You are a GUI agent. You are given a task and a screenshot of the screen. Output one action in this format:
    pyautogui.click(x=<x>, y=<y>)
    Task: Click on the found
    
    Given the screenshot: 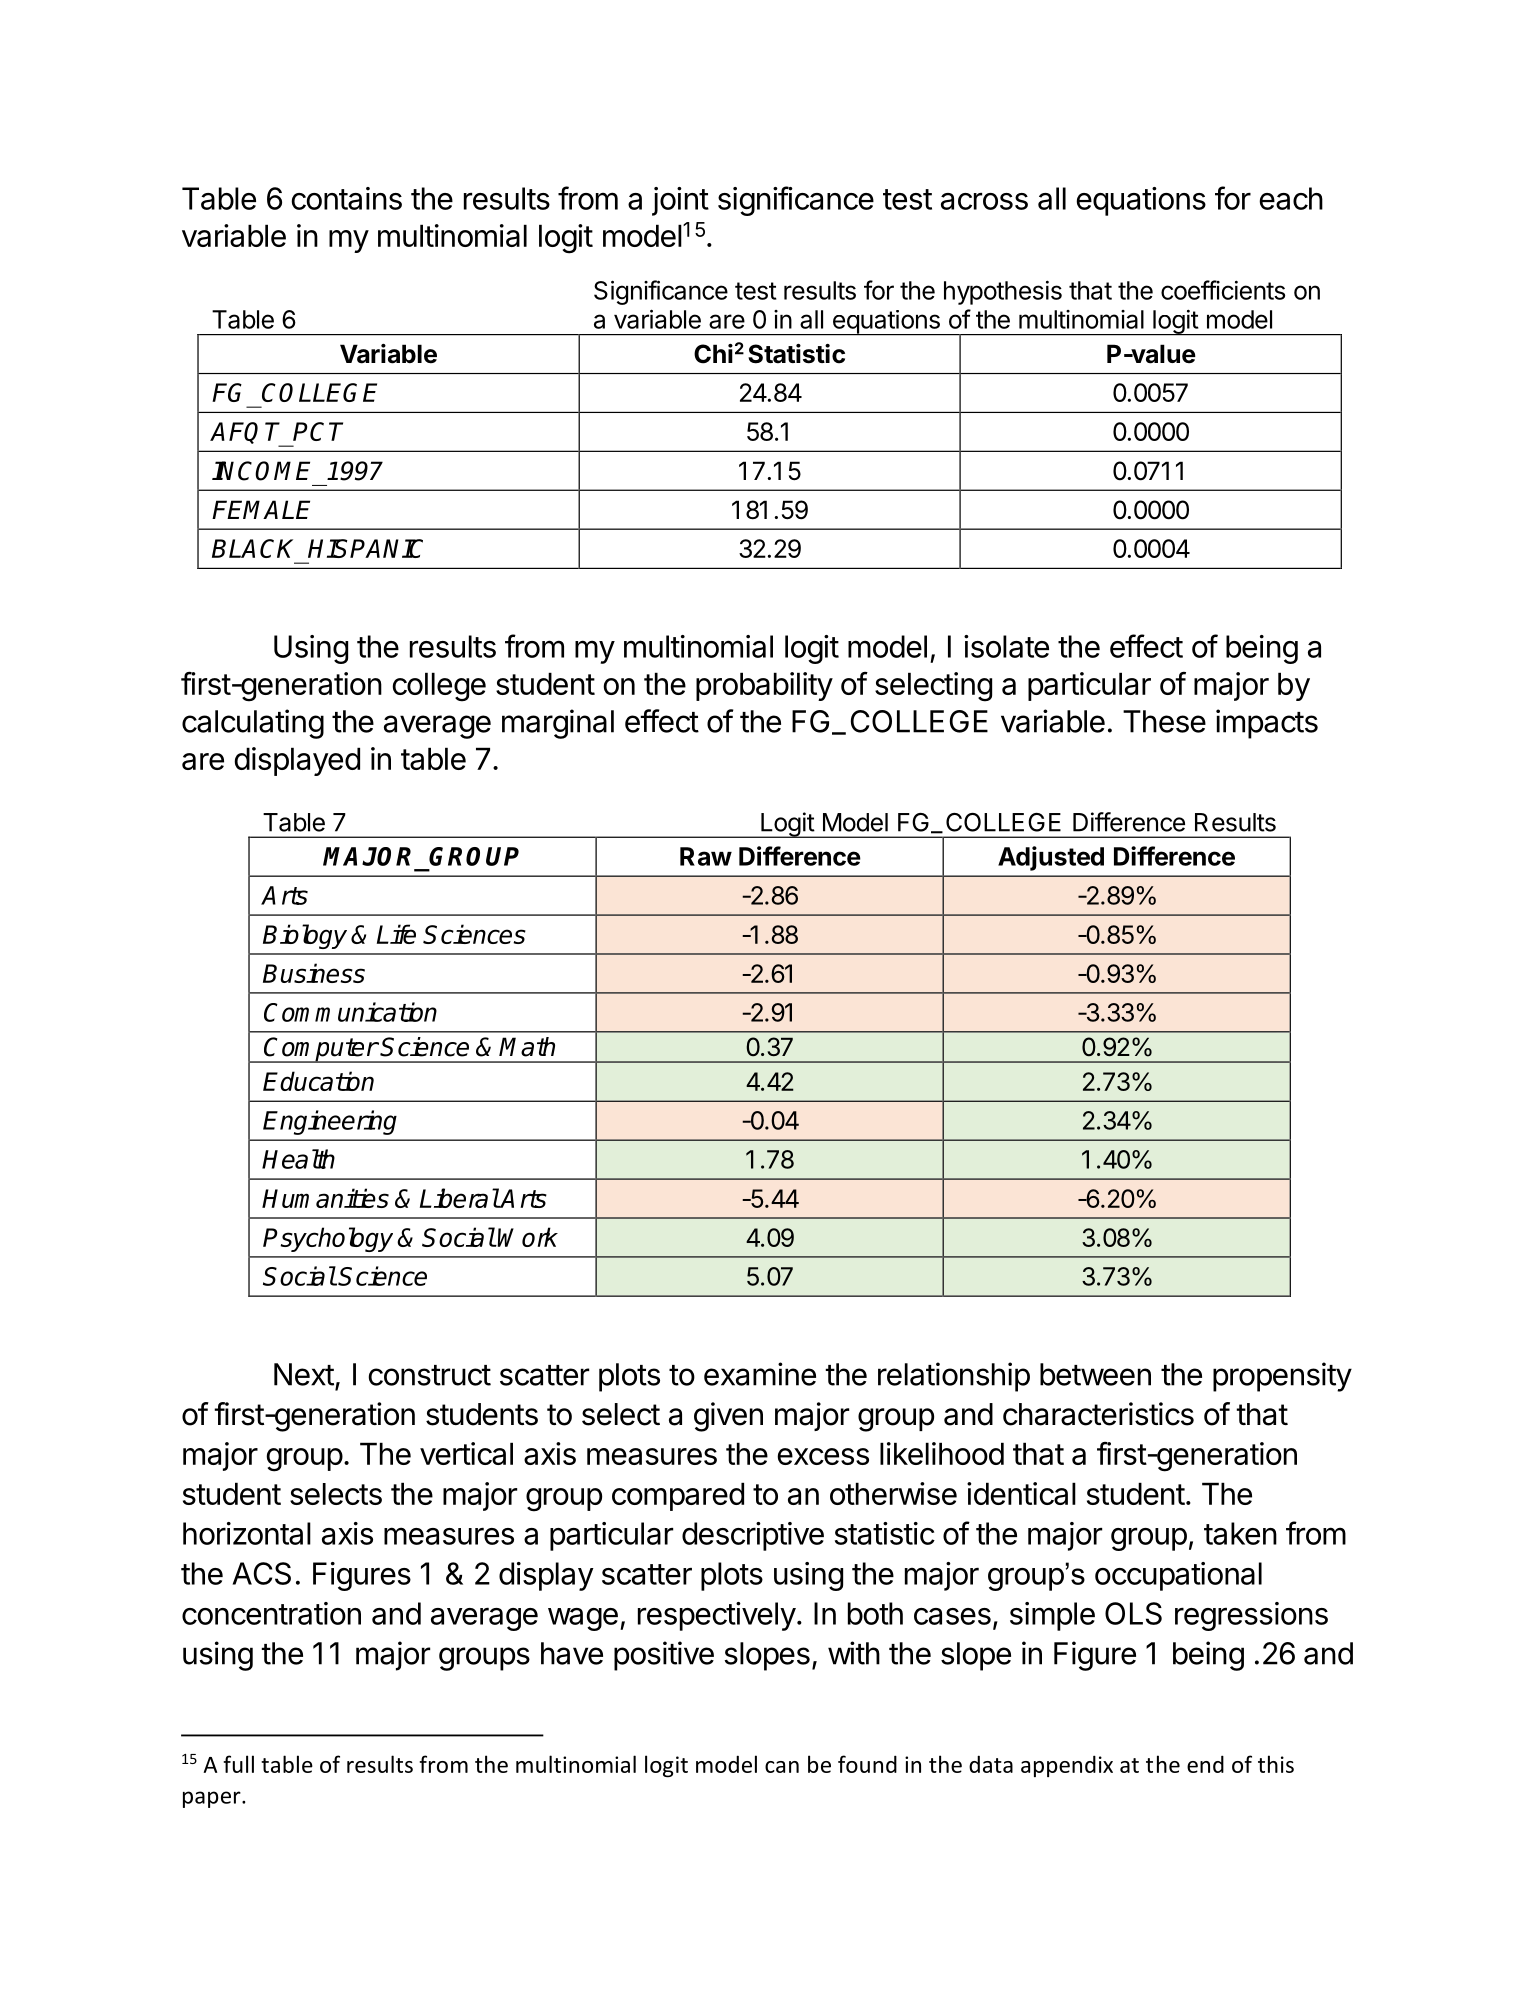 What is the action you would take?
    pyautogui.click(x=867, y=1764)
